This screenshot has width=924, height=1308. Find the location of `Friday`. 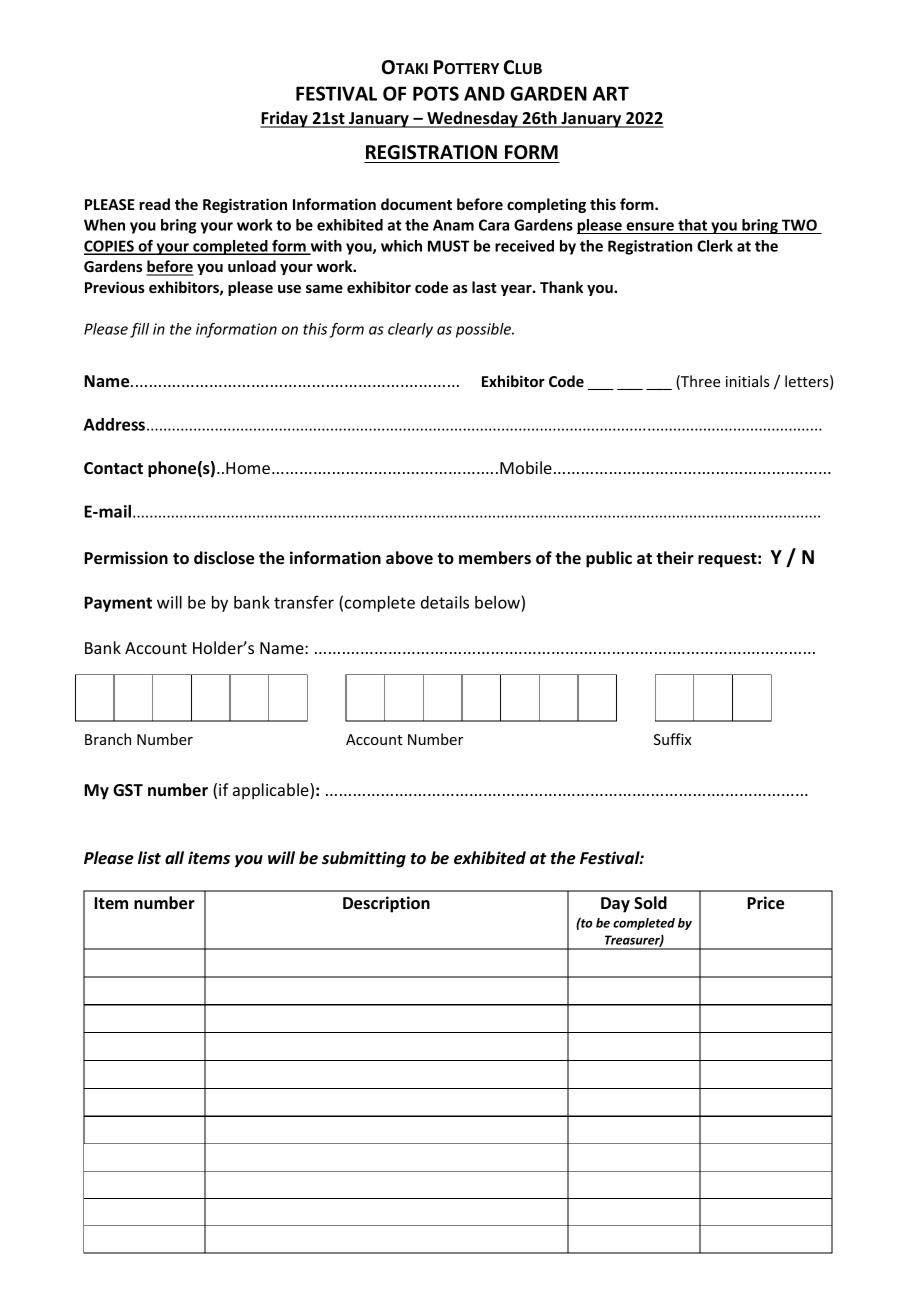

Friday is located at coordinates (285, 119).
